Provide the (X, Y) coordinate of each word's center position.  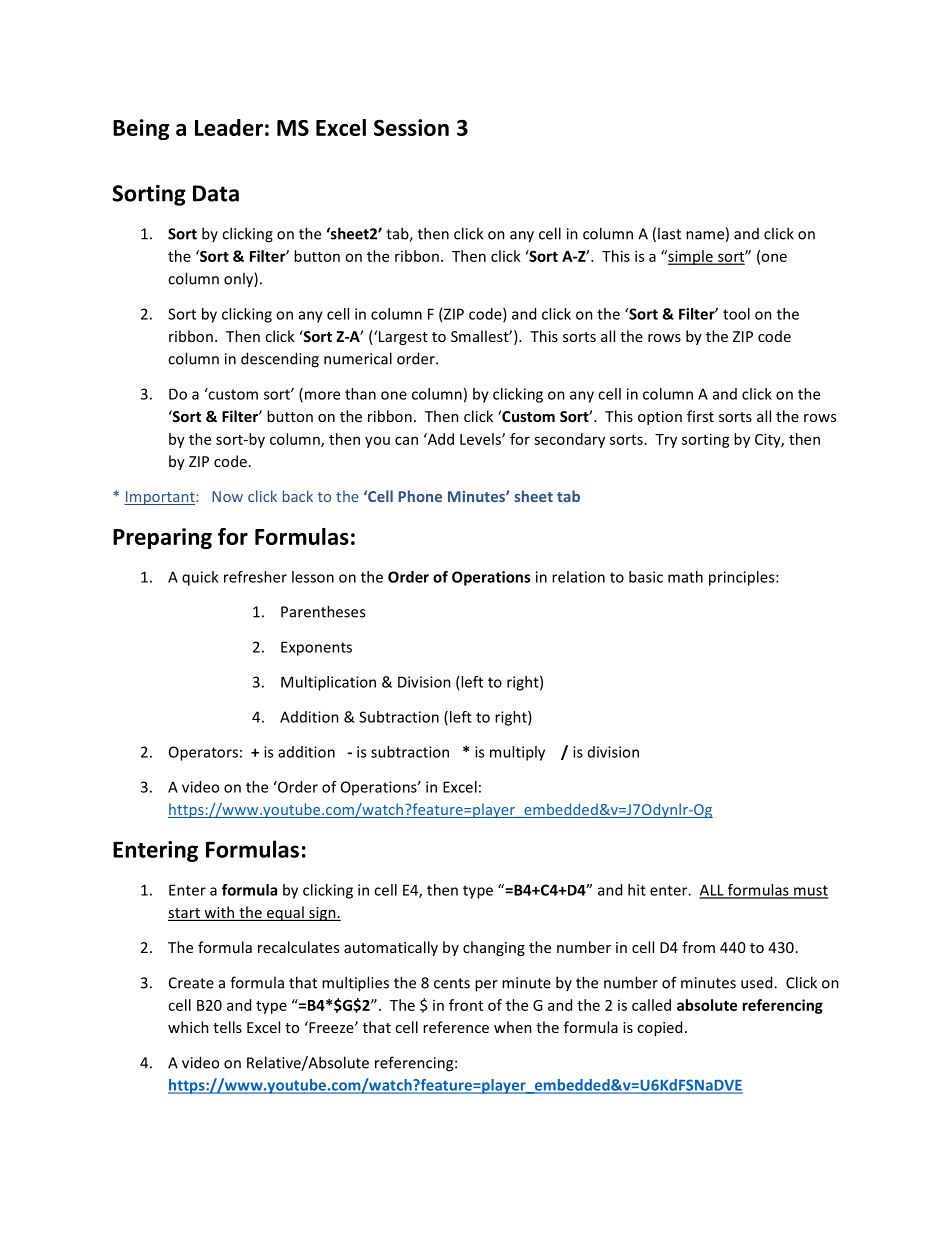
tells (227, 1027)
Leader (229, 127)
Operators (203, 753)
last (669, 233)
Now (227, 496)
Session (411, 127)
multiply (517, 753)
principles (743, 578)
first (700, 416)
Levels (481, 439)
